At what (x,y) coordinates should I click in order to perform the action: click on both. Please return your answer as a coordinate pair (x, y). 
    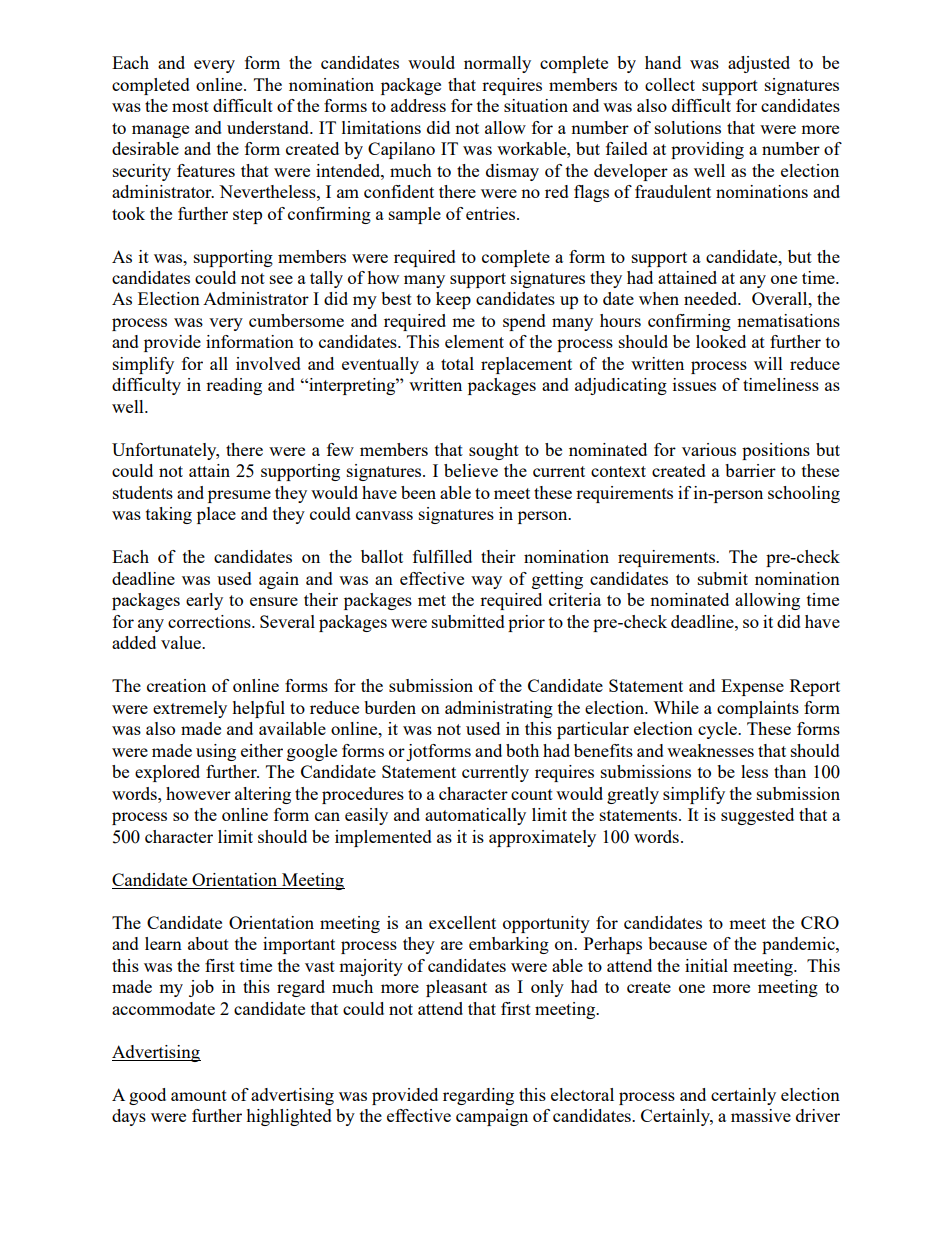
    Looking at the image, I should click on (522, 750).
